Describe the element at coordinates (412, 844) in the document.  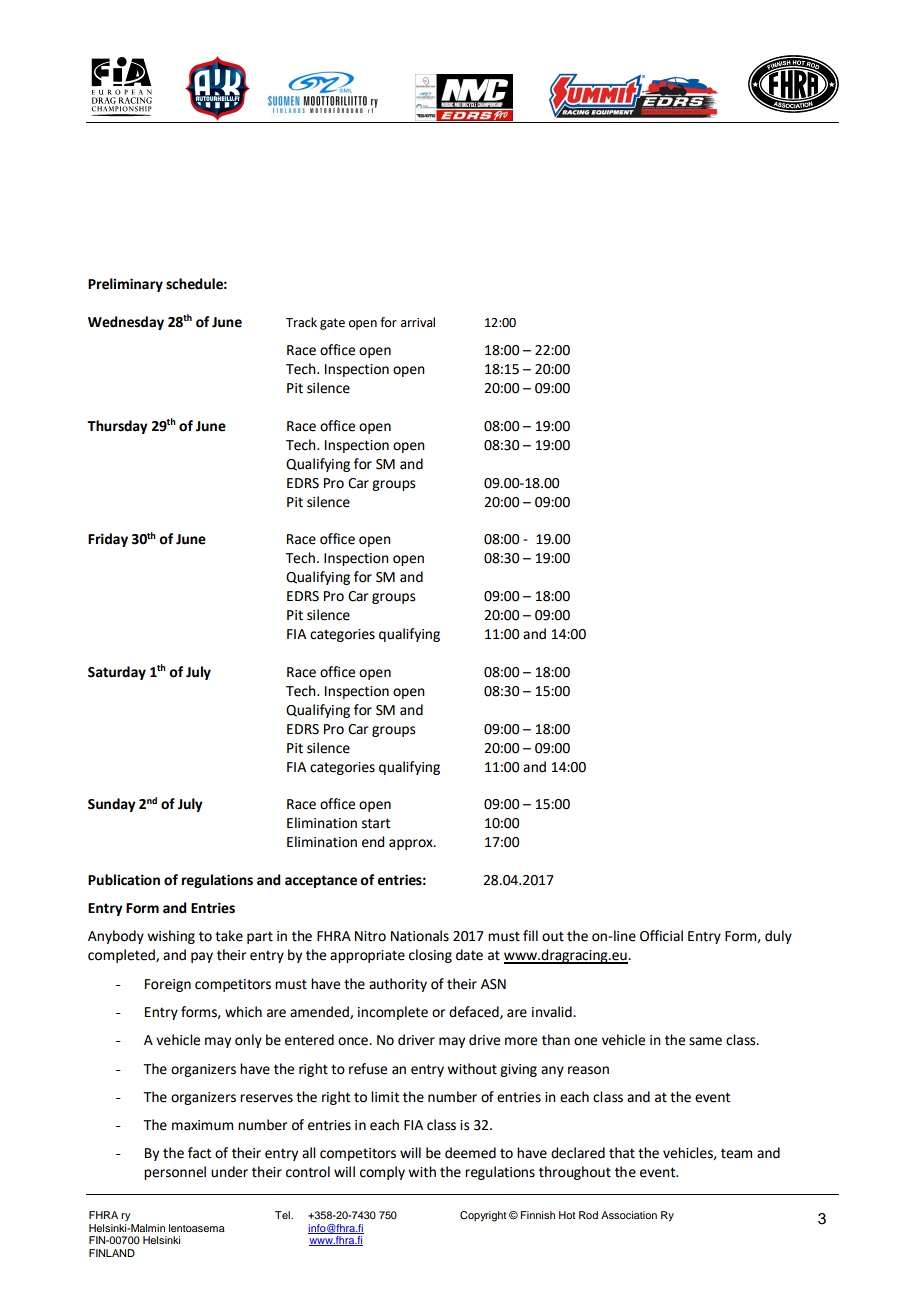
I see `approx` at that location.
